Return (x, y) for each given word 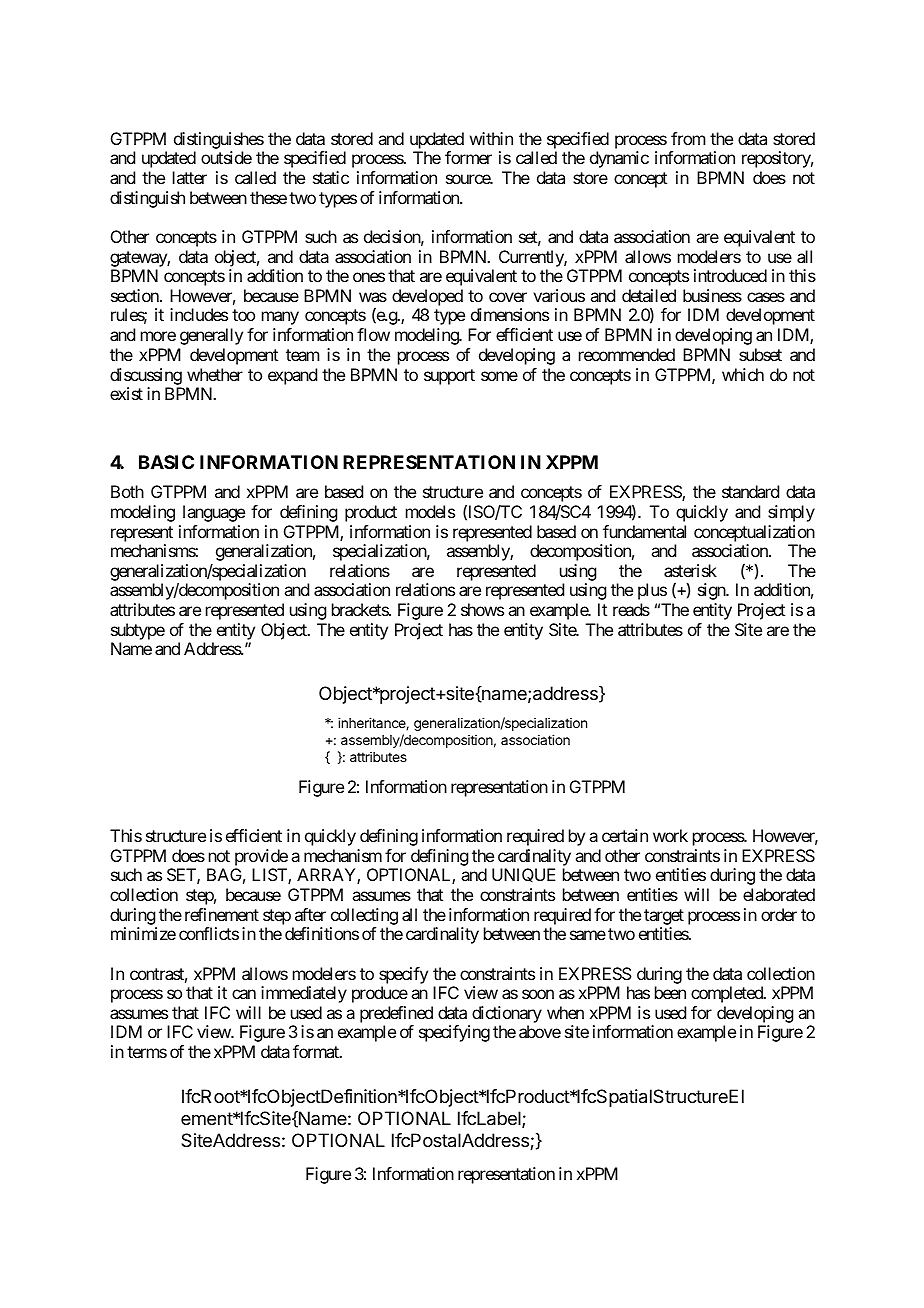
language (214, 513)
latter (190, 177)
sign (712, 591)
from (688, 138)
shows (482, 609)
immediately (304, 994)
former (468, 157)
